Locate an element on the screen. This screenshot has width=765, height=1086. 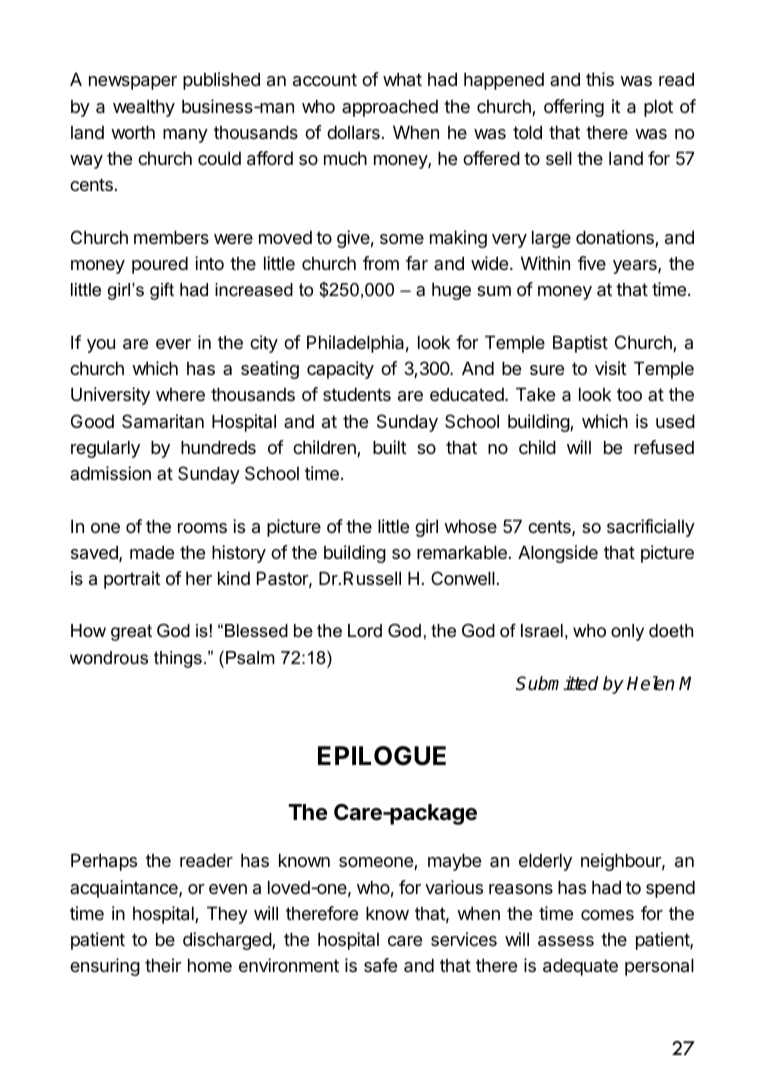
approached is located at coordinates (390, 108).
